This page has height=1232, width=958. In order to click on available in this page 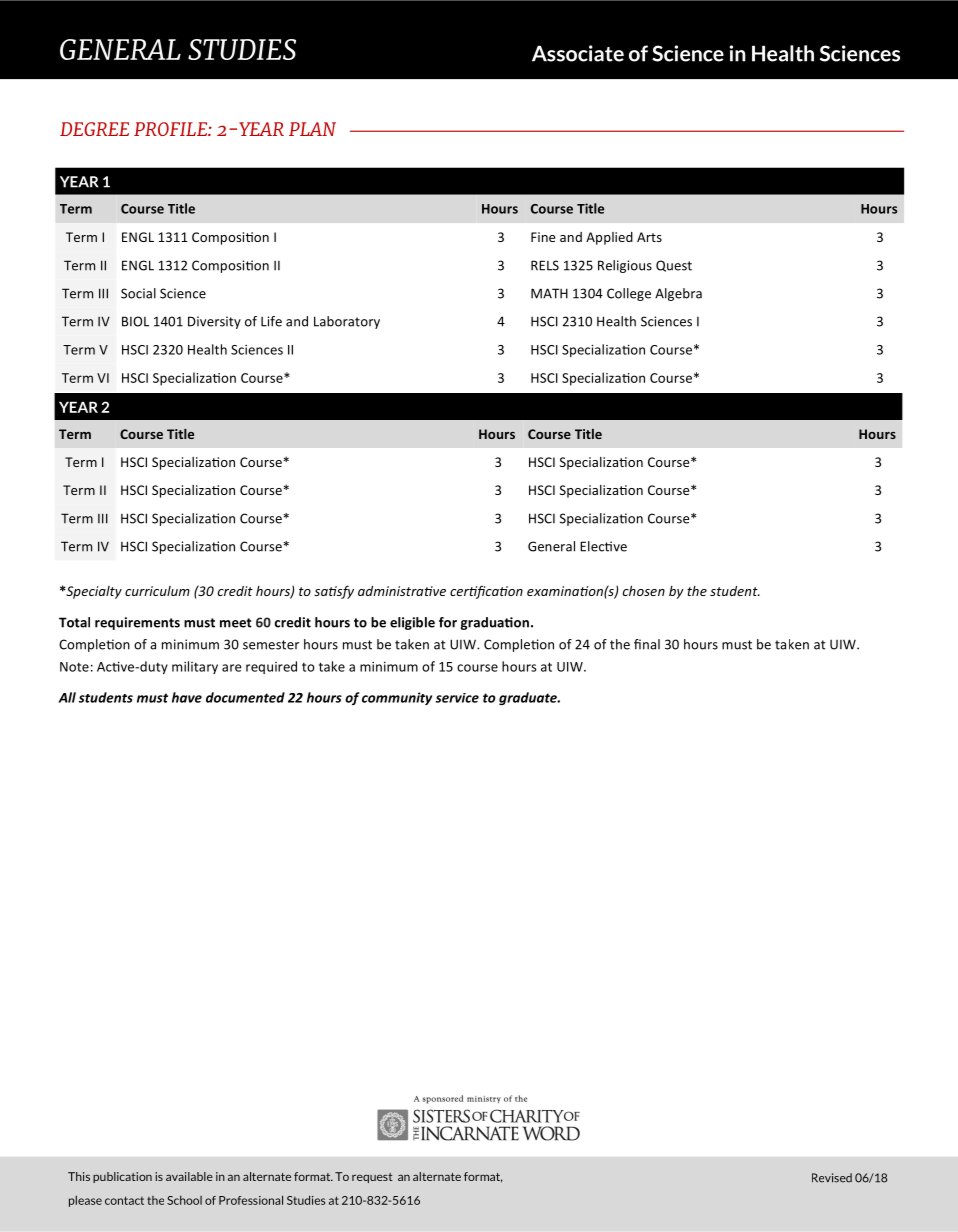, I will do `click(189, 1176)`.
